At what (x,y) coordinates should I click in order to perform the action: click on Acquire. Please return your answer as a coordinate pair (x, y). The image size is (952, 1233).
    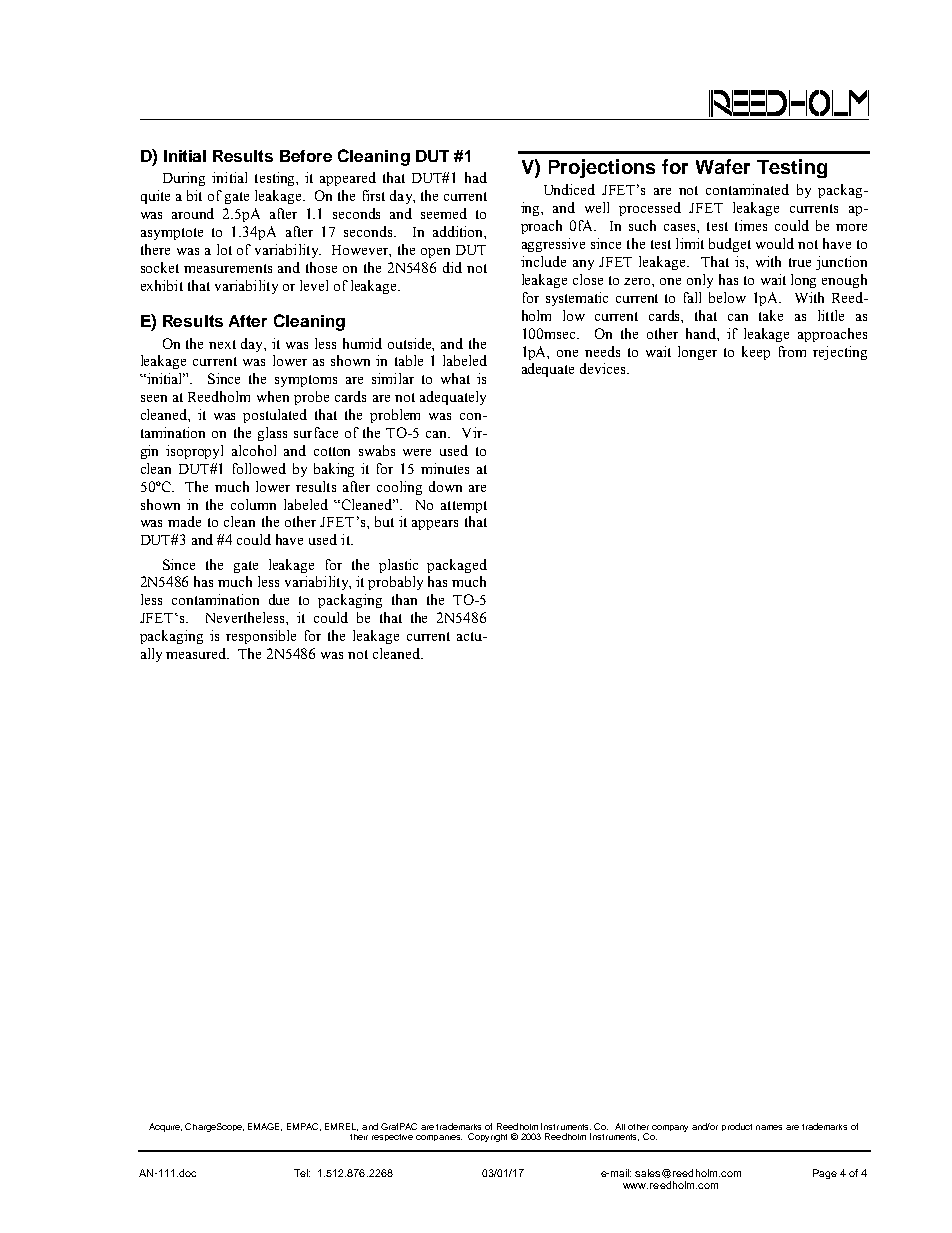
    Looking at the image, I should click on (165, 1127).
